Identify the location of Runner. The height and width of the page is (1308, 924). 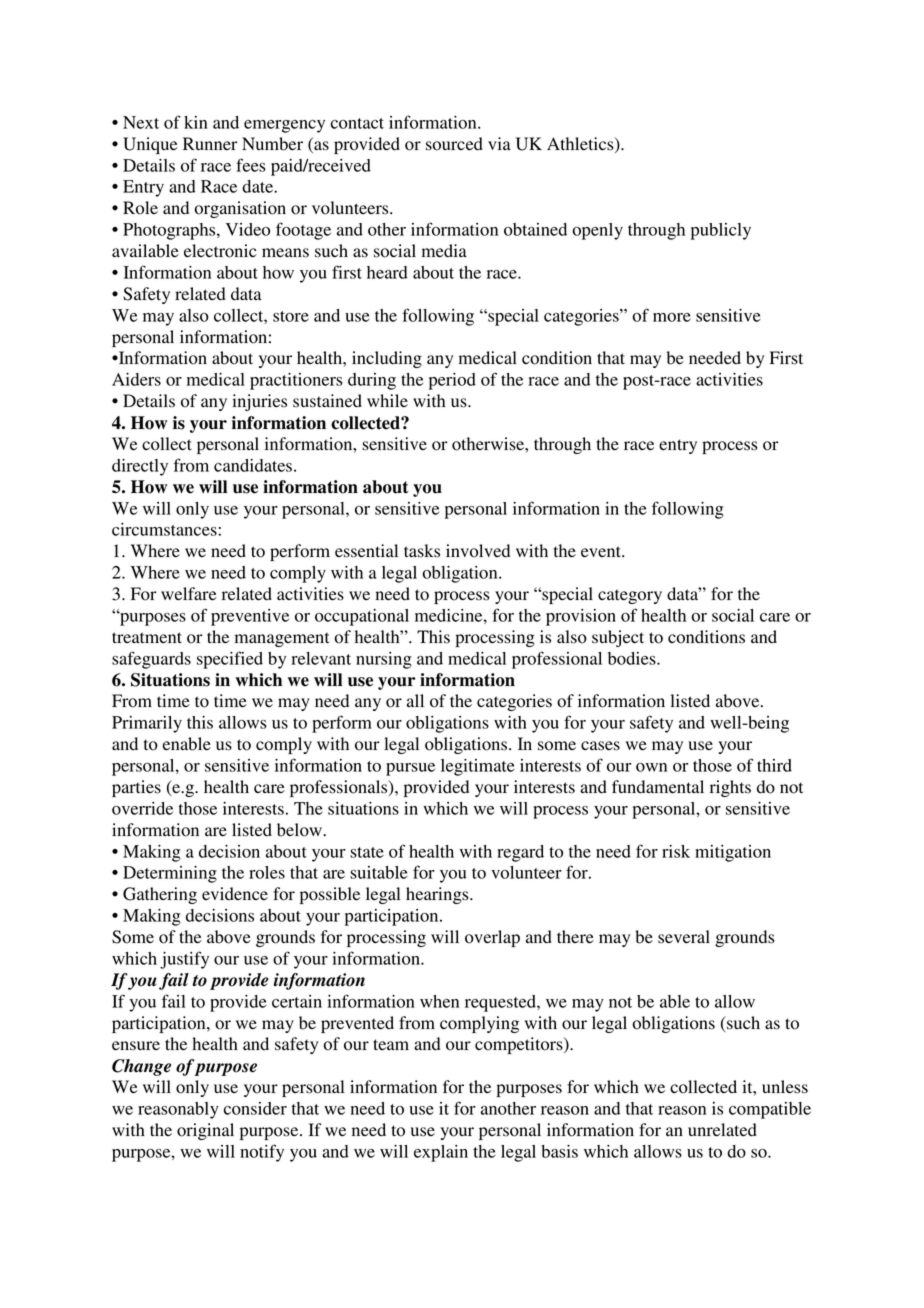
(210, 143).
